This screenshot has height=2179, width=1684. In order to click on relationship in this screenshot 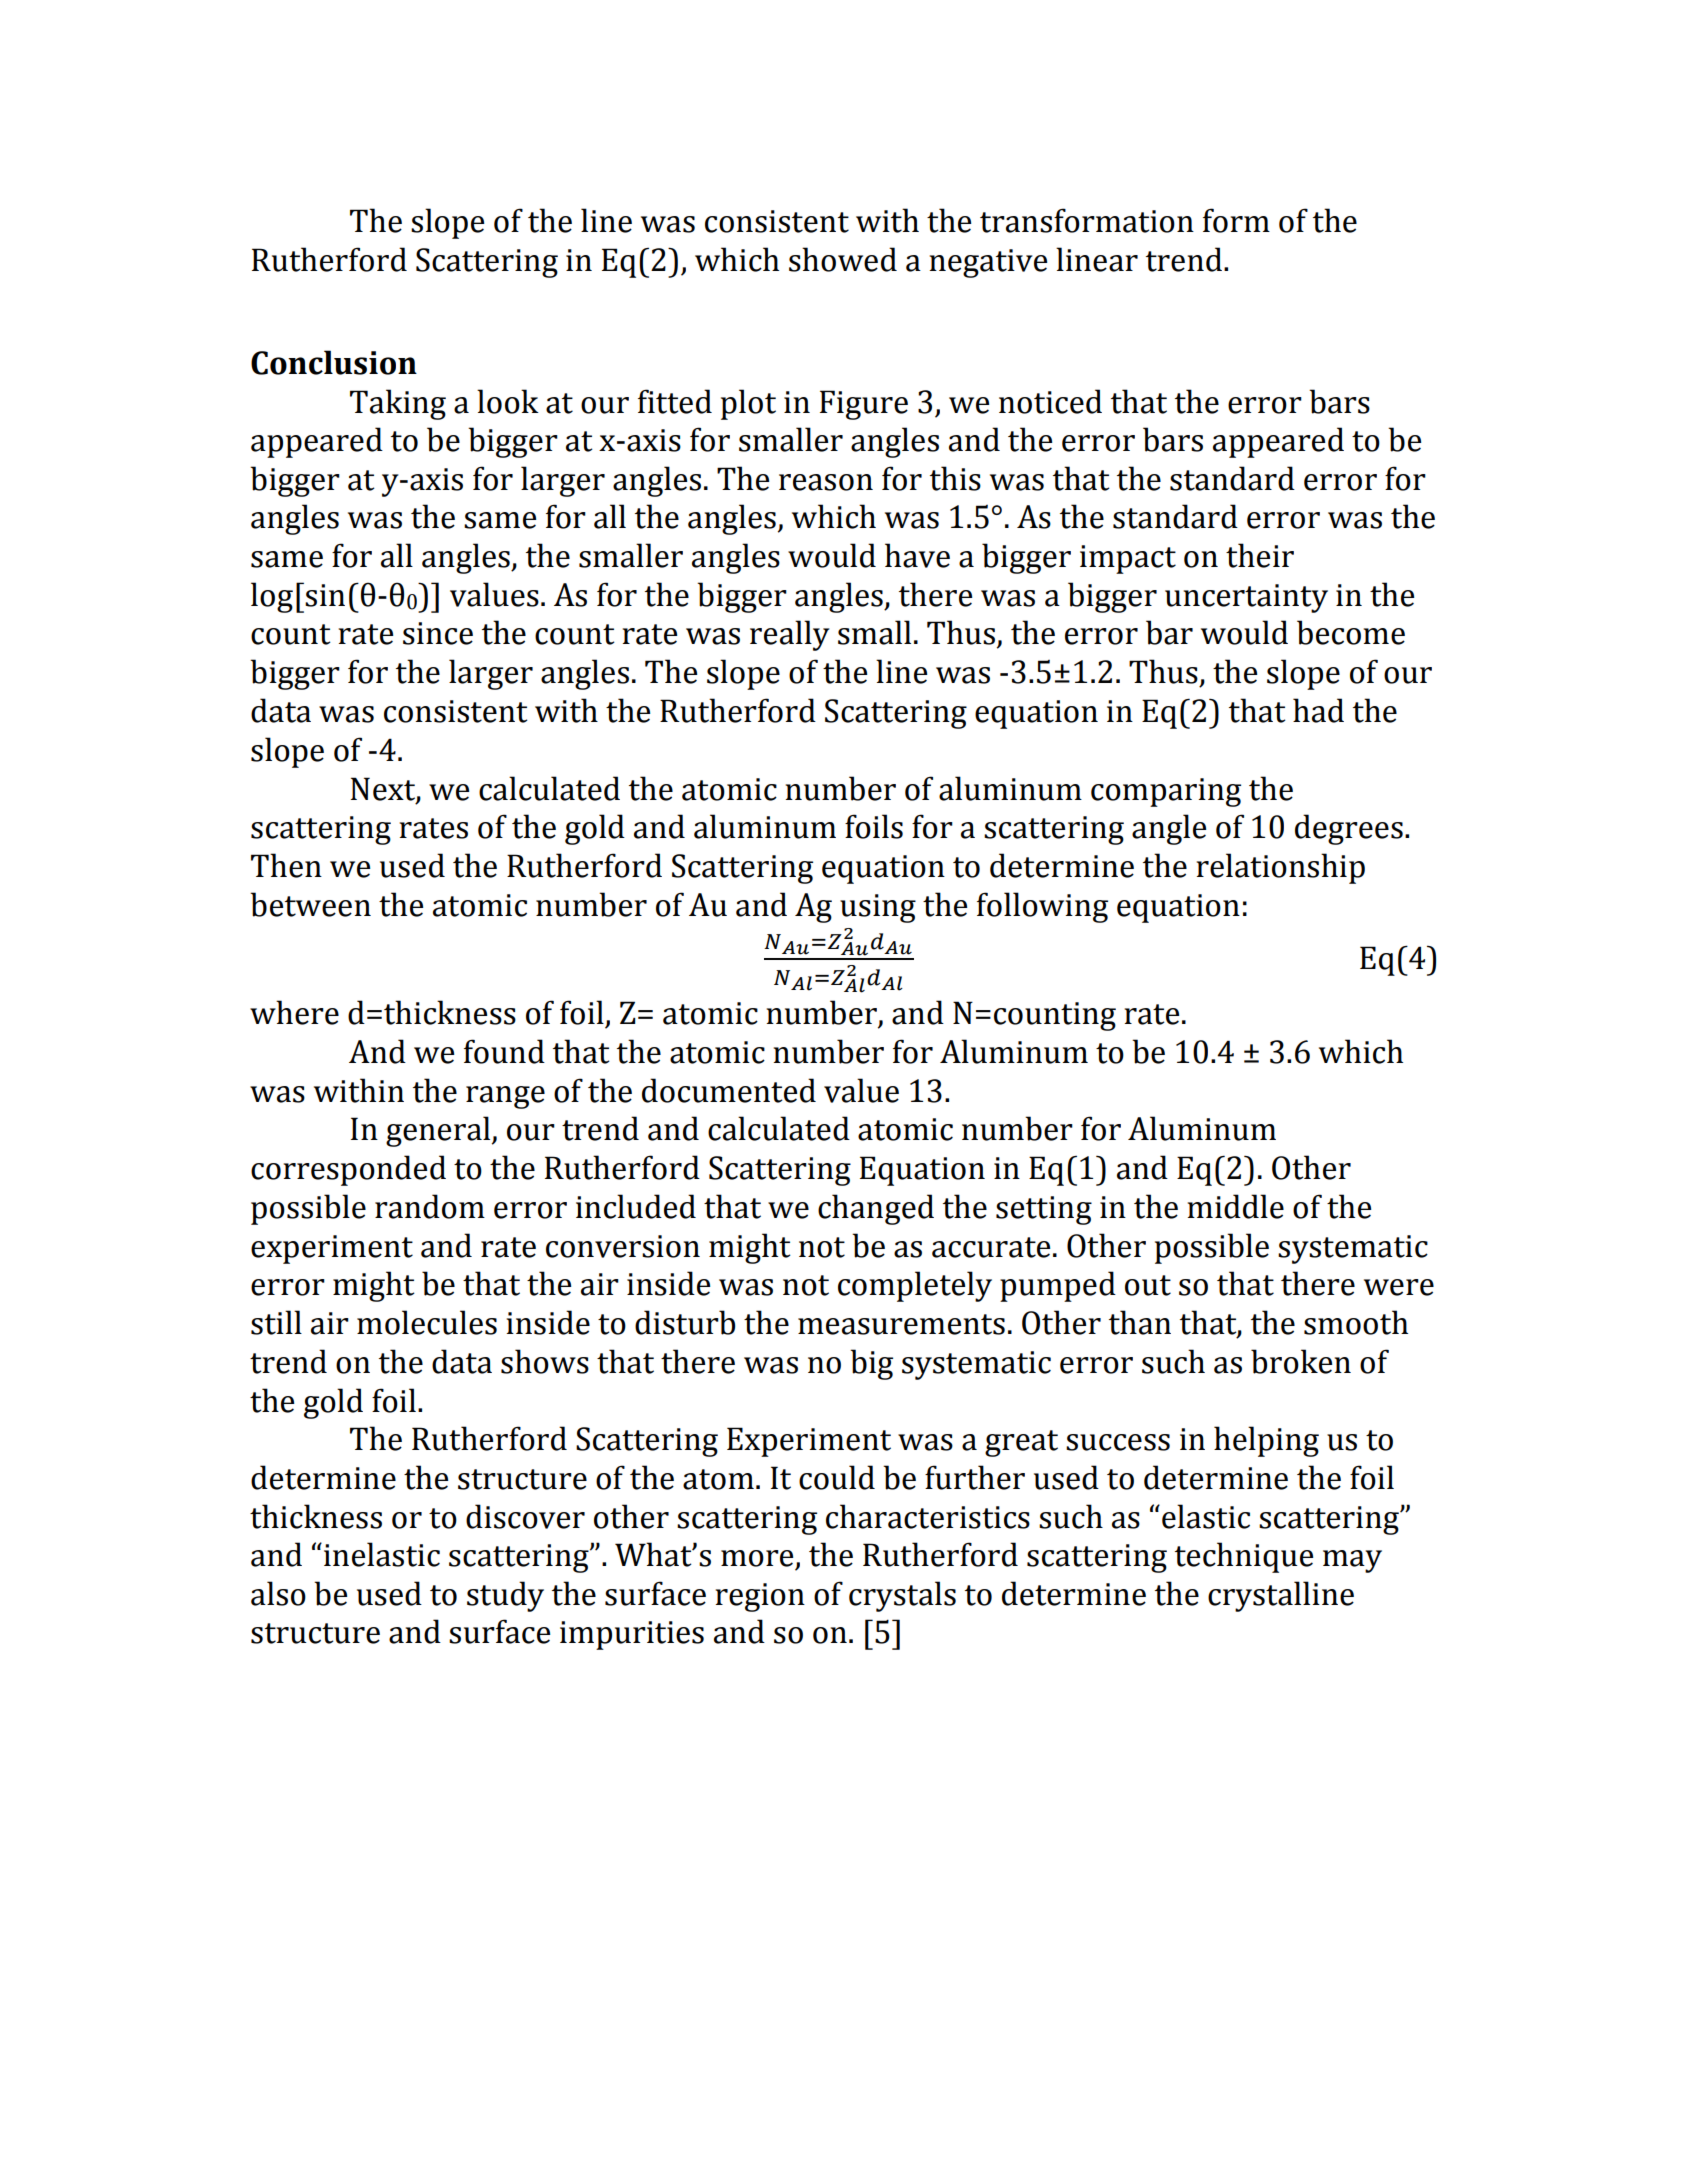, I will do `click(1281, 868)`.
